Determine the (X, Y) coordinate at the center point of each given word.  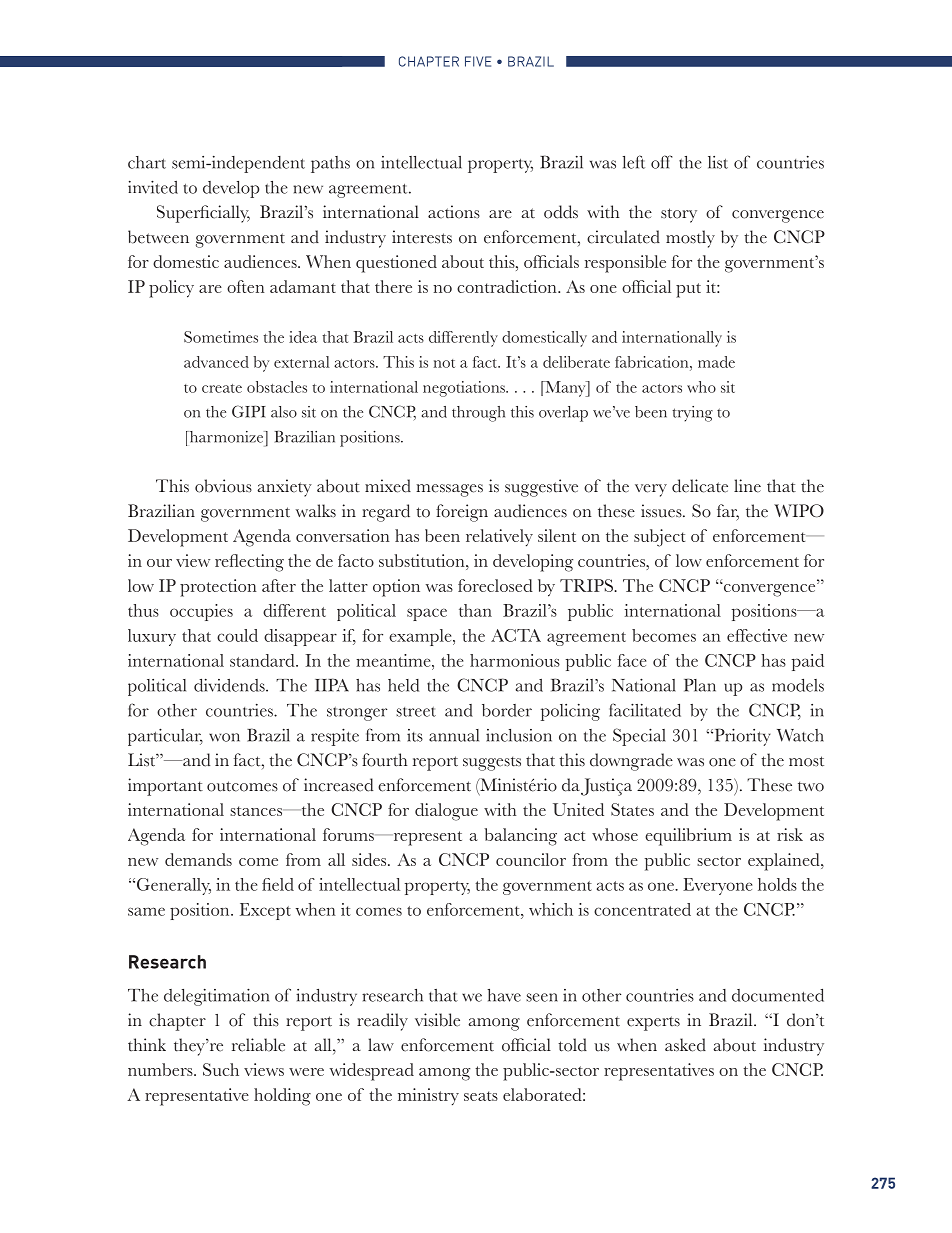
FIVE (478, 61)
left (634, 162)
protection (218, 588)
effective (757, 635)
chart (147, 162)
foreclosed (495, 585)
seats (481, 1096)
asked (685, 1045)
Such (221, 1069)
